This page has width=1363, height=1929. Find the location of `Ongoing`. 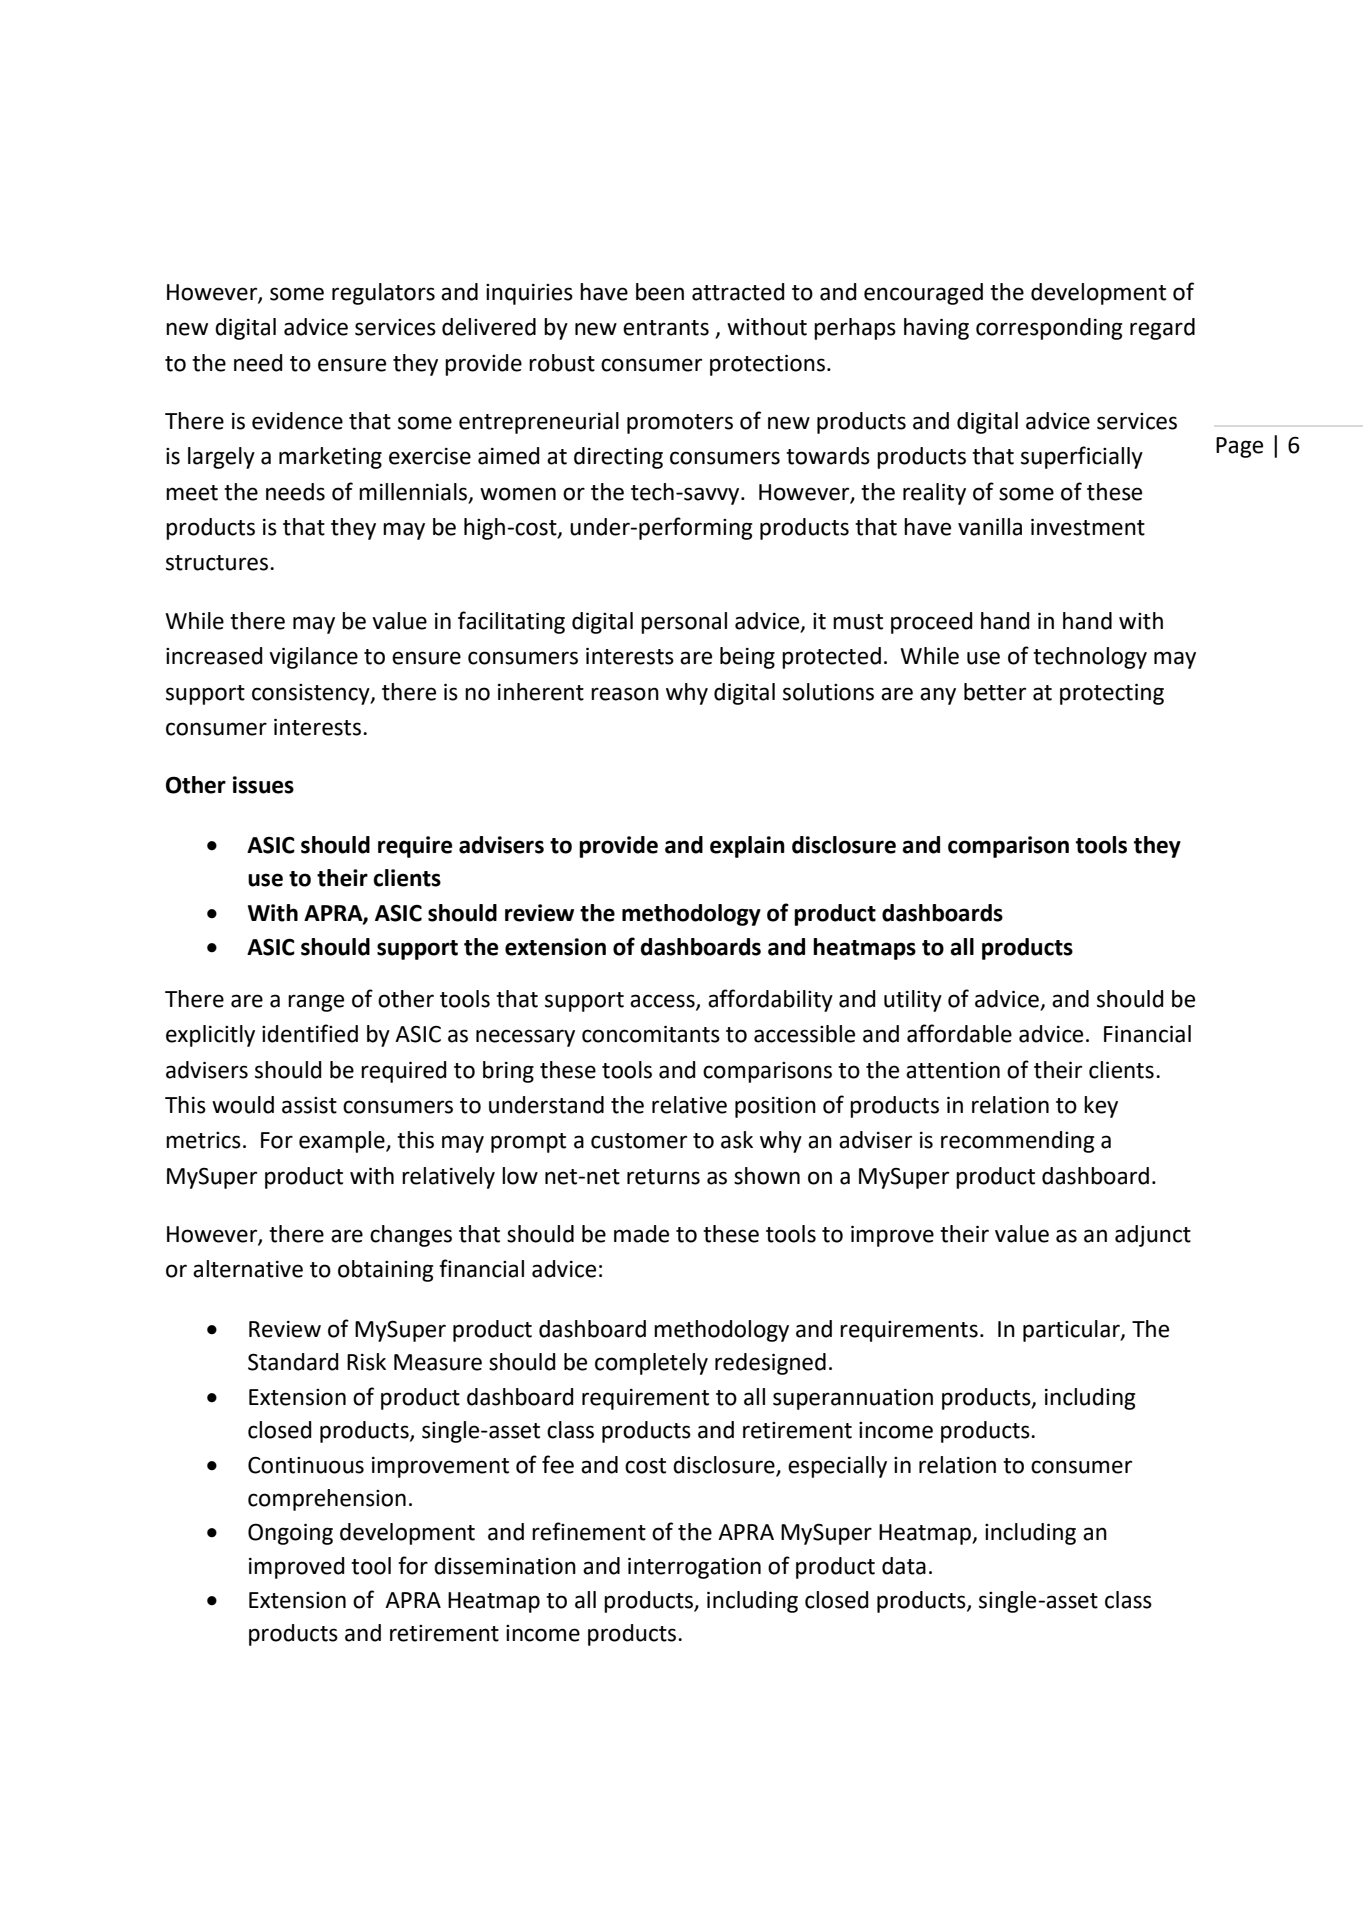

Ongoing is located at coordinates (290, 1534).
